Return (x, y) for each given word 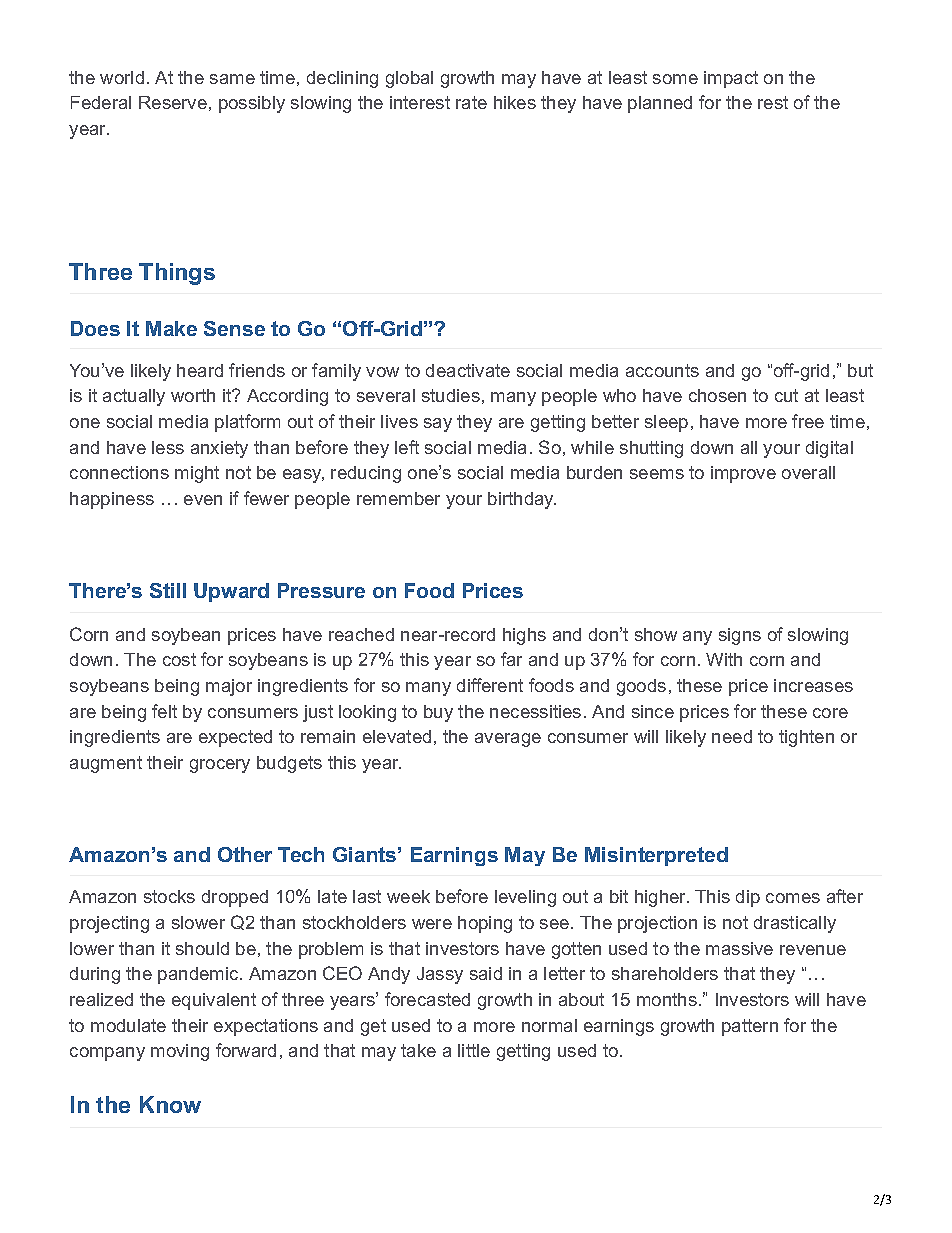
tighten (806, 738)
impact (731, 79)
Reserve (173, 102)
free (808, 421)
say (438, 425)
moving (180, 1052)
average (508, 740)
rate (471, 102)
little (474, 1050)
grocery (220, 766)
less (168, 447)
